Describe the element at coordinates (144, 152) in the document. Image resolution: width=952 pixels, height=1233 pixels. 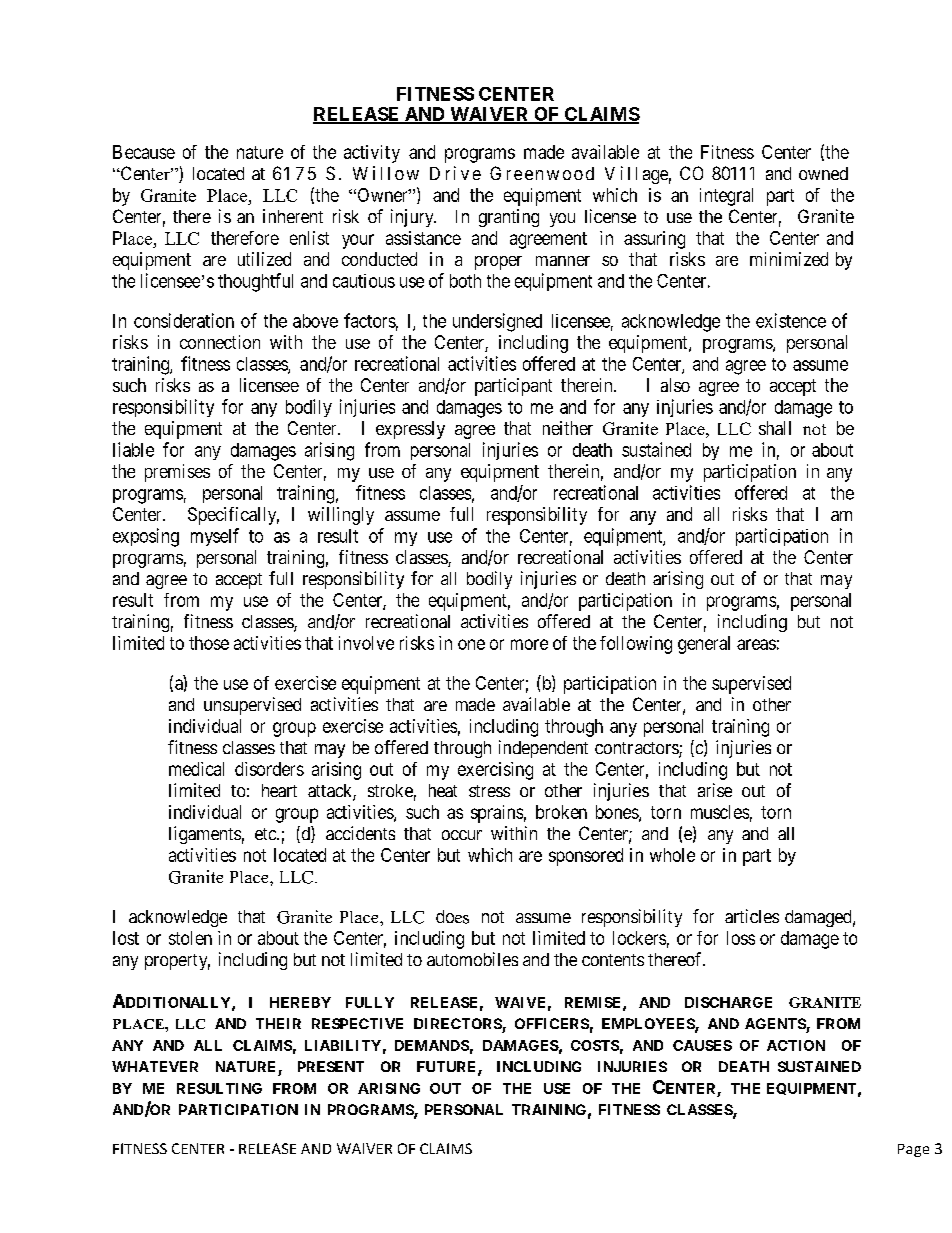
I see `Because` at that location.
